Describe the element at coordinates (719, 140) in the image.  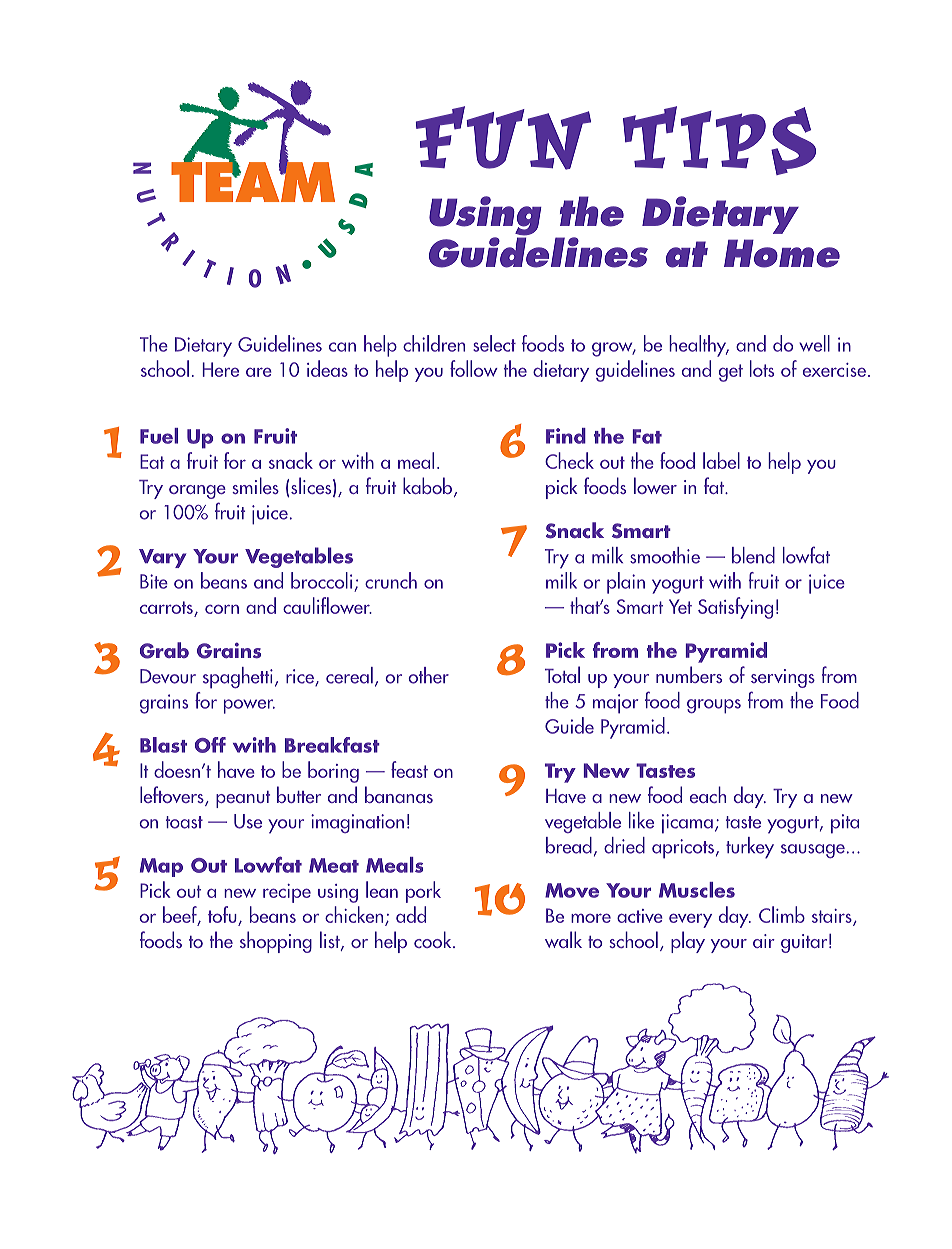
I see `TIPS` at that location.
